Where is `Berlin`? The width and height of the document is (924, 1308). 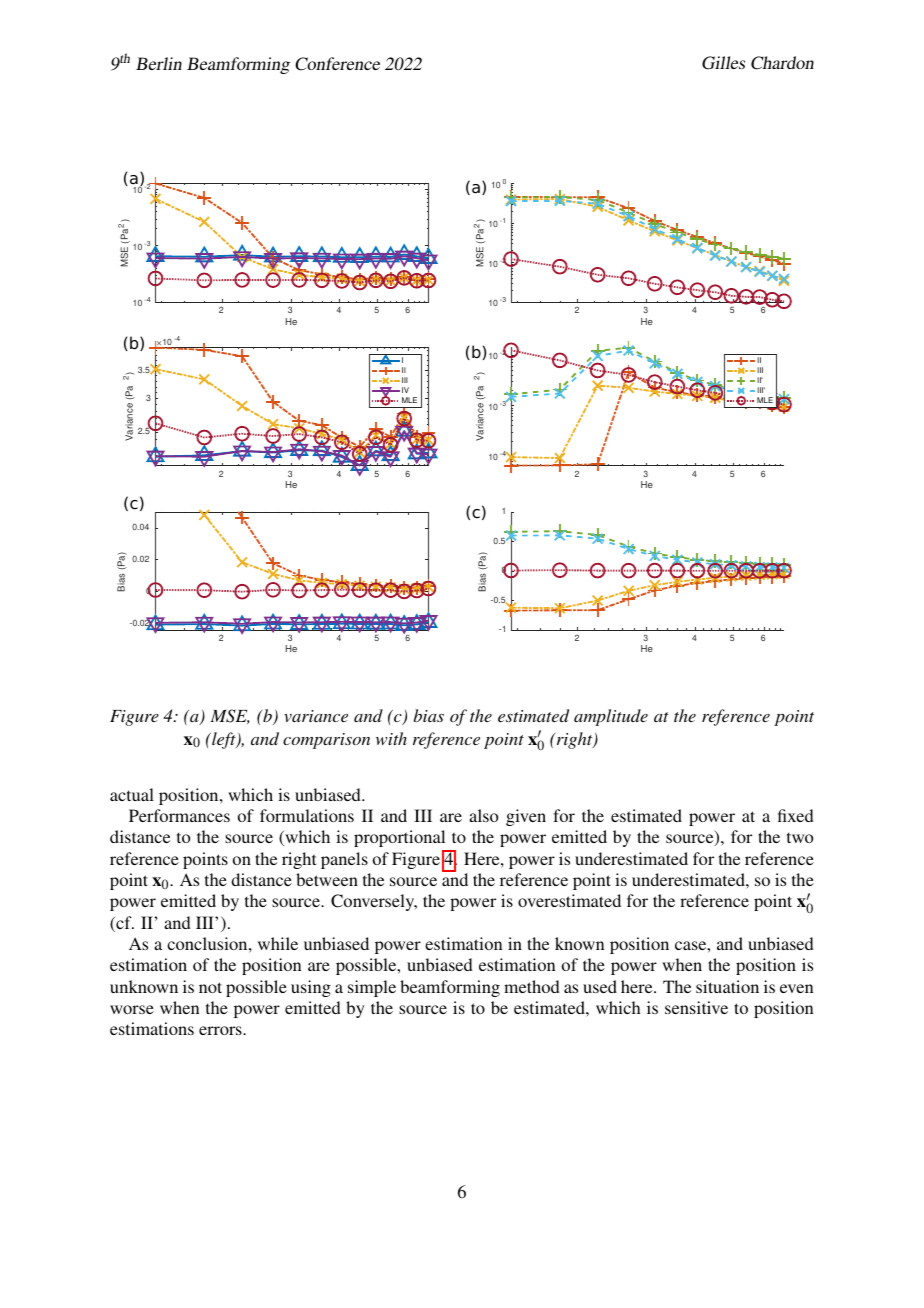
Berlin is located at coordinates (159, 63).
